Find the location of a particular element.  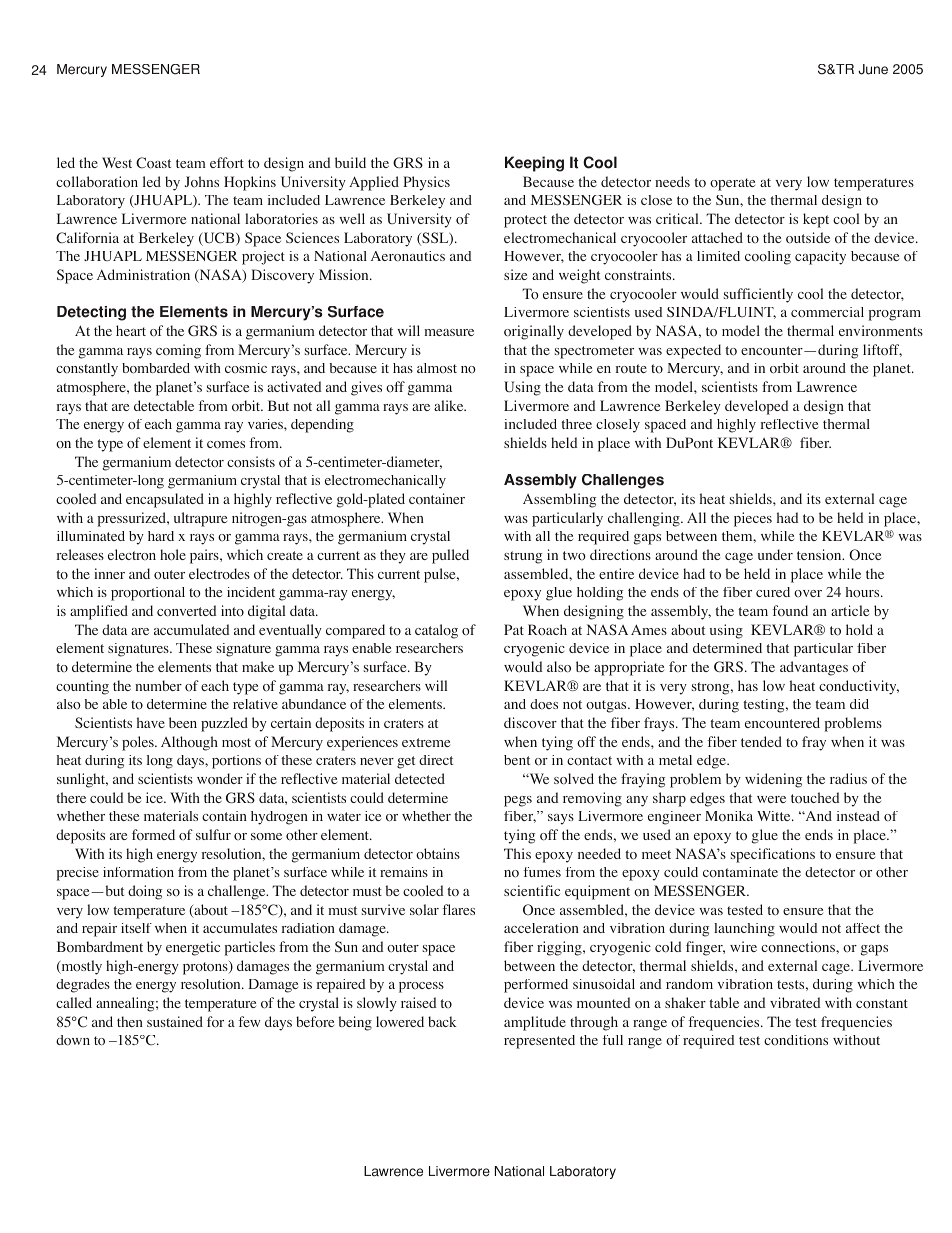

back is located at coordinates (442, 1021).
